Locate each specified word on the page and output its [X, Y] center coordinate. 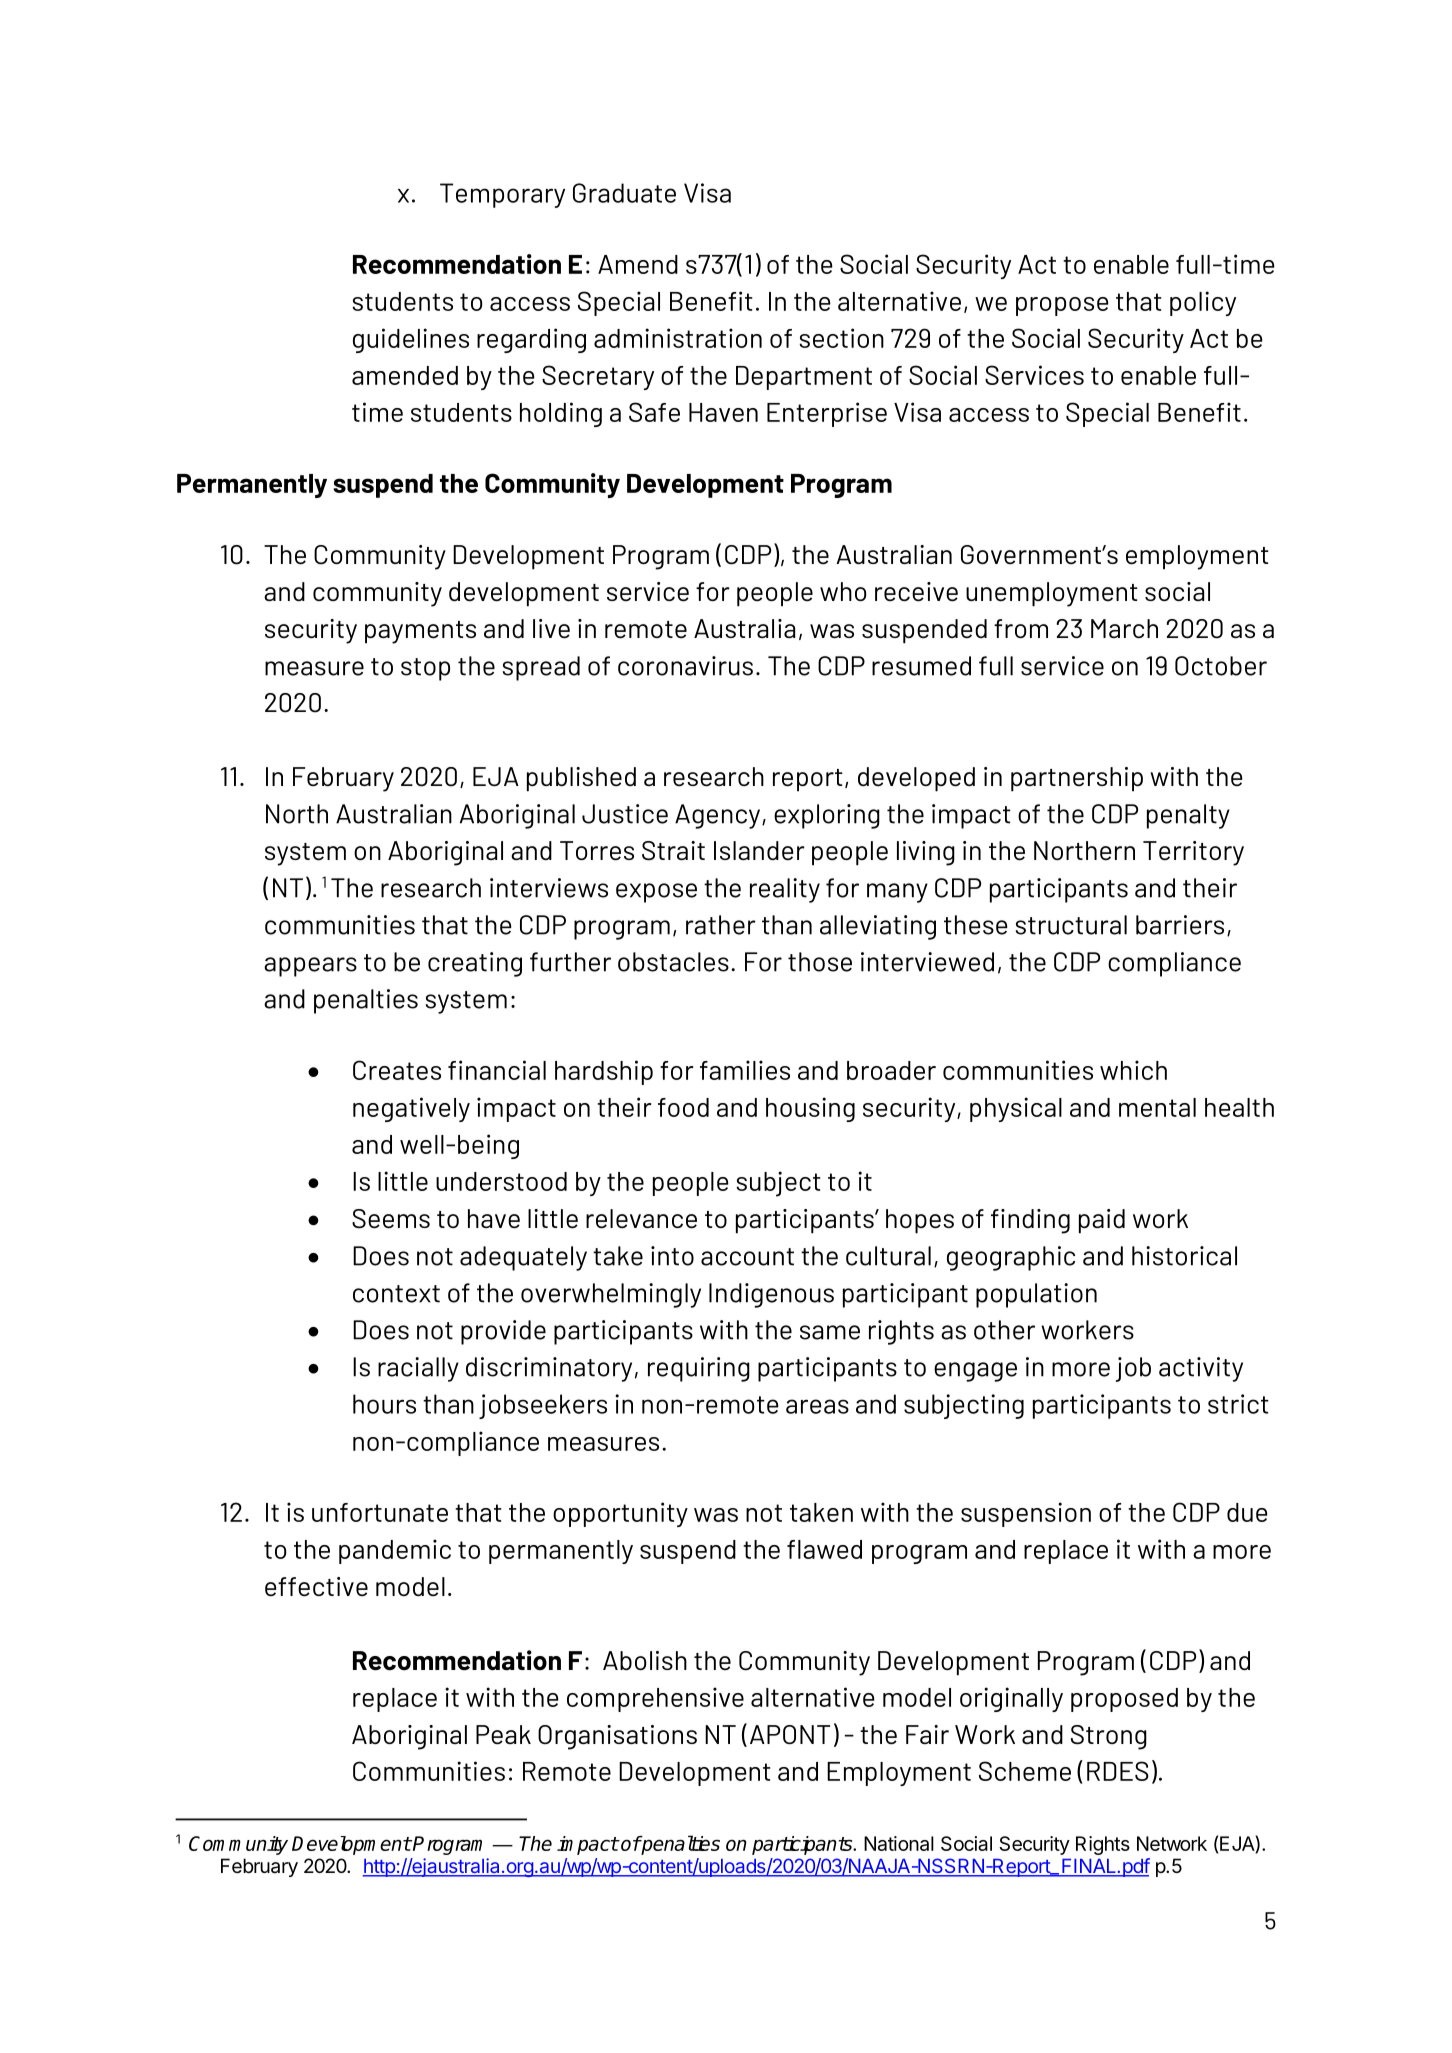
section [841, 338]
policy [1203, 303]
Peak [503, 1735]
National [899, 1843]
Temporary [502, 195]
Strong [1109, 1737]
